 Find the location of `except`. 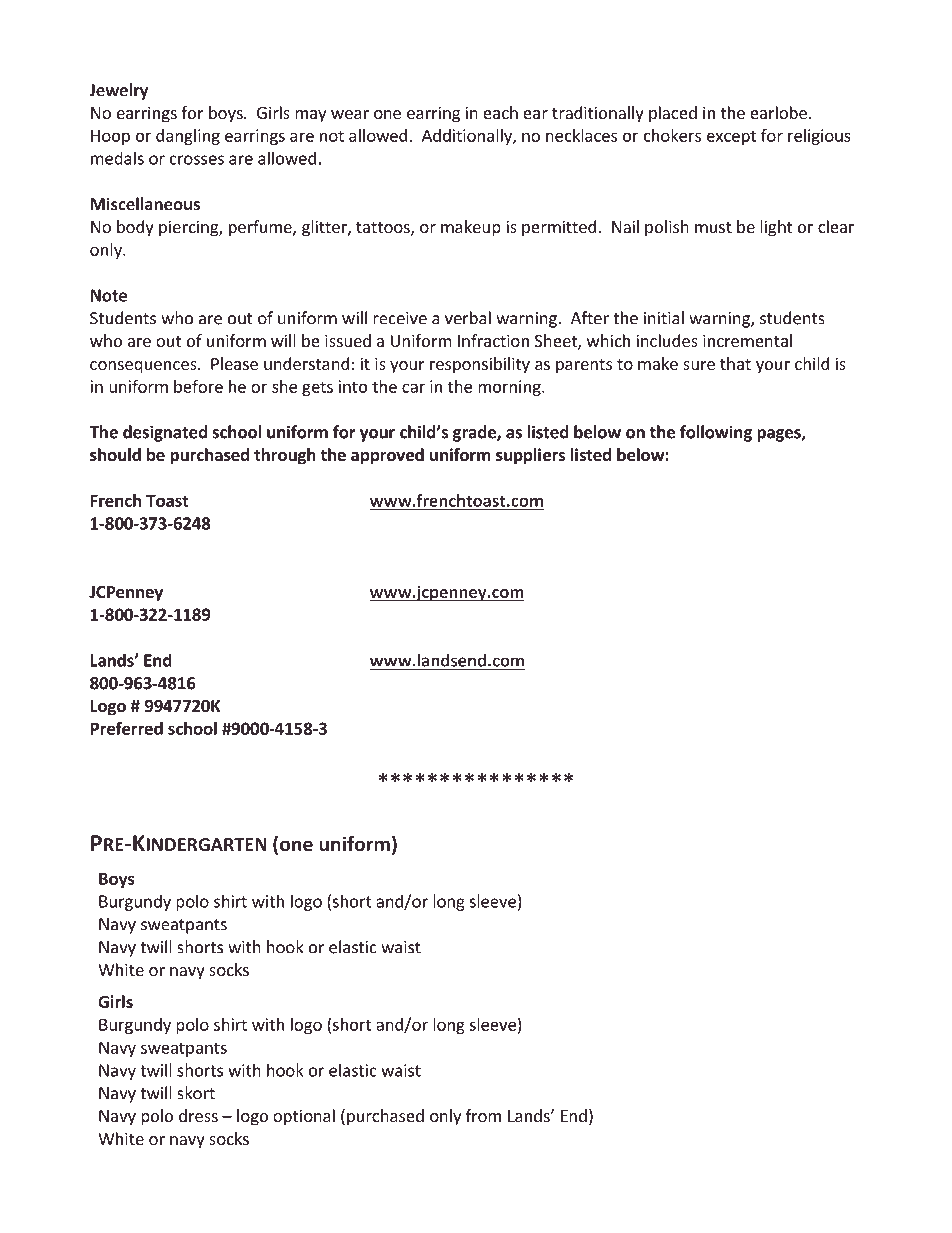

except is located at coordinates (731, 137).
